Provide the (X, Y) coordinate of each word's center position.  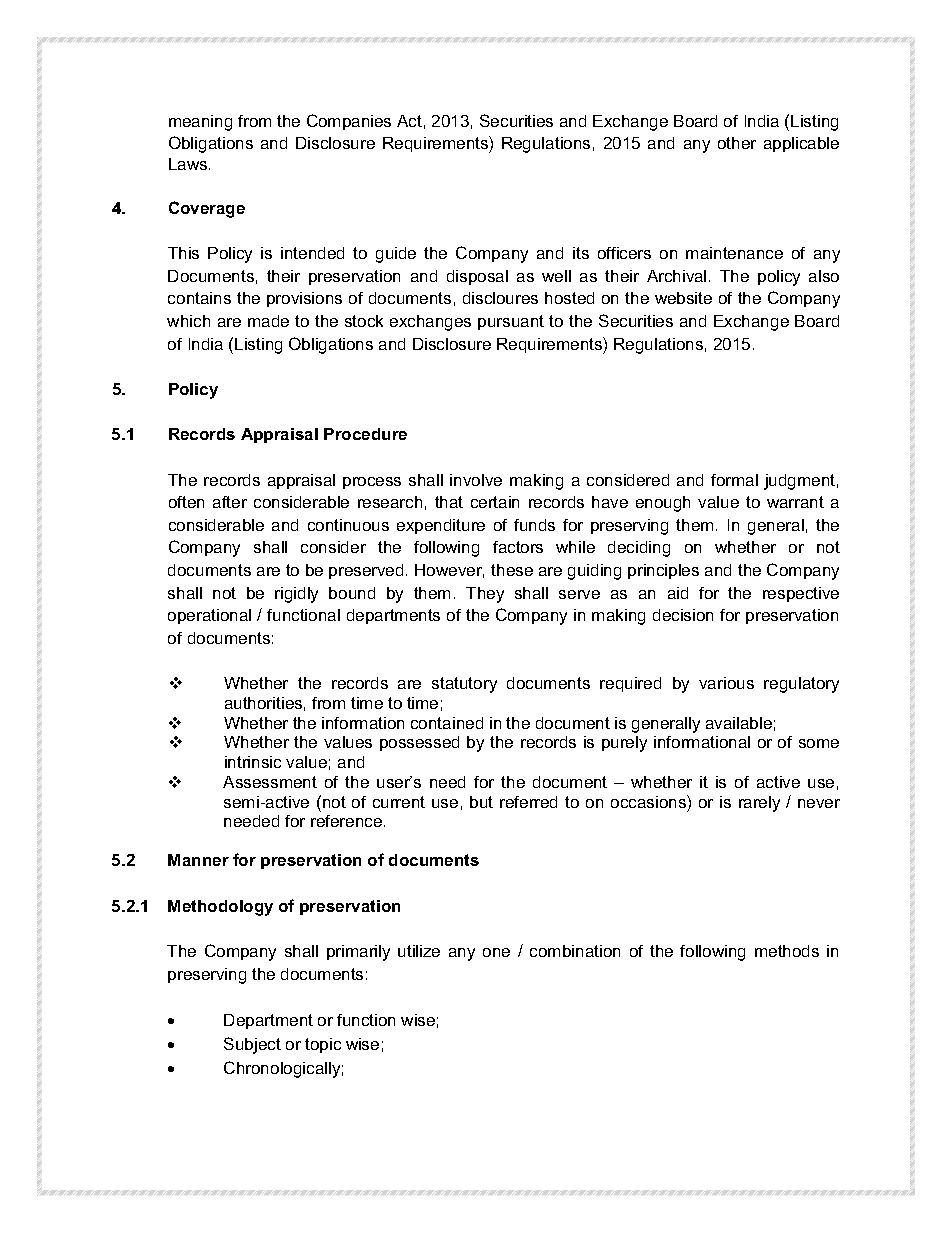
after (230, 502)
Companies (349, 122)
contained (447, 723)
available (739, 723)
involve (476, 480)
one (496, 952)
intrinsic (253, 762)
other (737, 143)
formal (734, 480)
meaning (200, 123)
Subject (252, 1045)
